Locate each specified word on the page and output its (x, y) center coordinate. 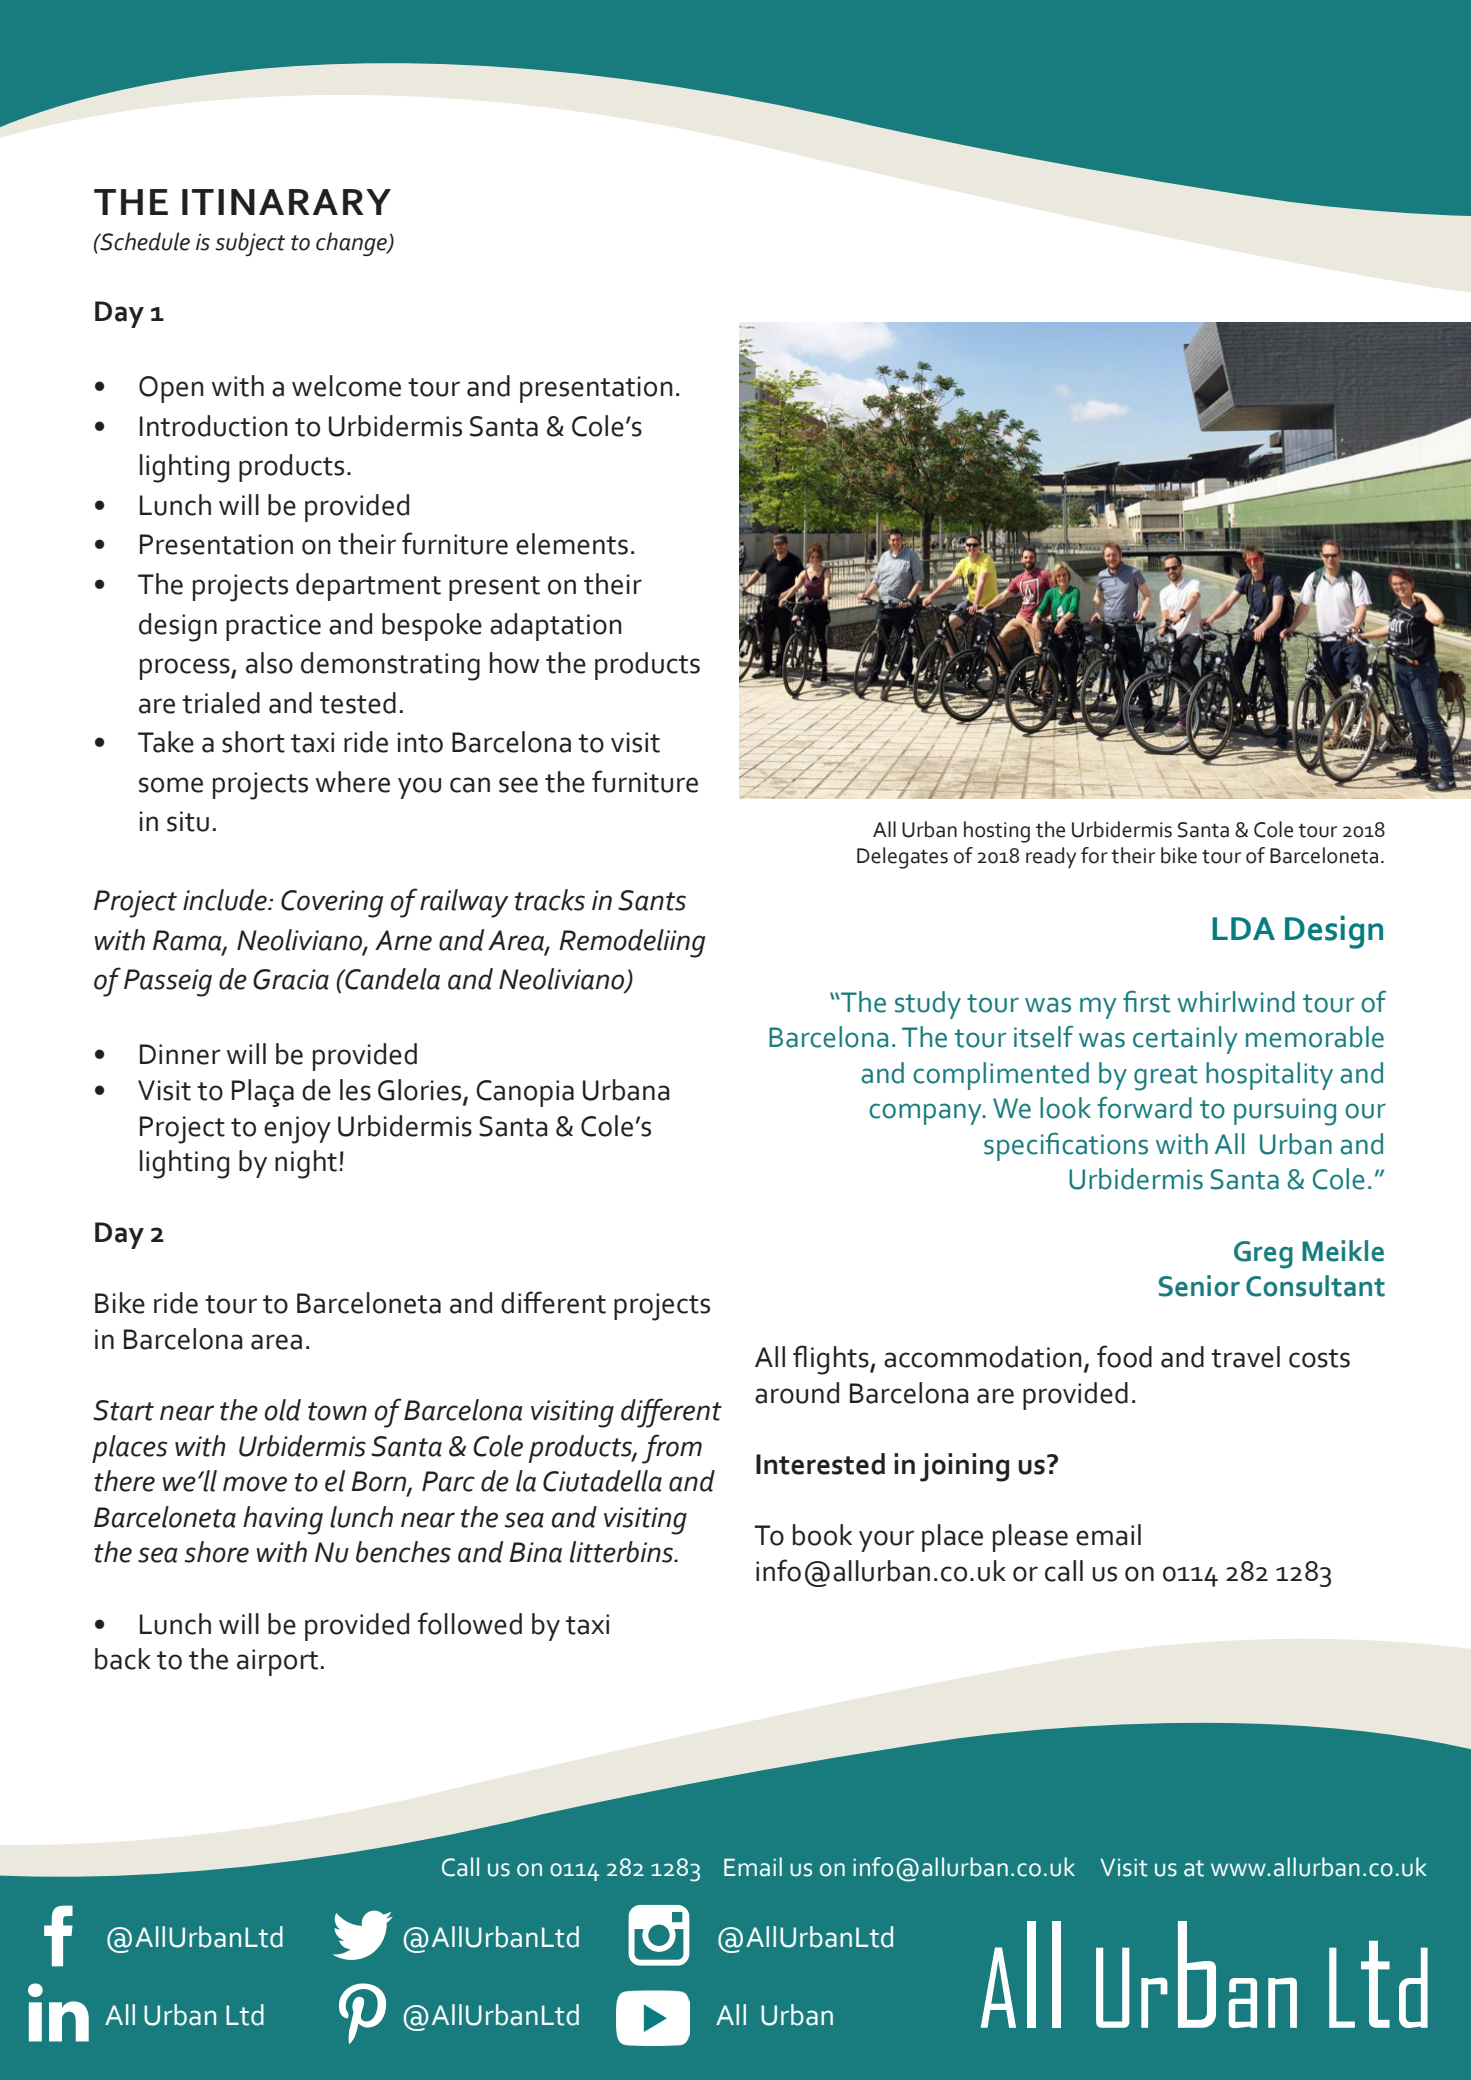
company (926, 1114)
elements (572, 544)
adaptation (556, 627)
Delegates (902, 858)
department (368, 587)
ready (1051, 858)
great (1166, 1078)
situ (188, 821)
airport (277, 1662)
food (1124, 1356)
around (797, 1393)
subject (250, 244)
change (353, 244)
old (283, 1410)
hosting (997, 832)
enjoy (297, 1130)
